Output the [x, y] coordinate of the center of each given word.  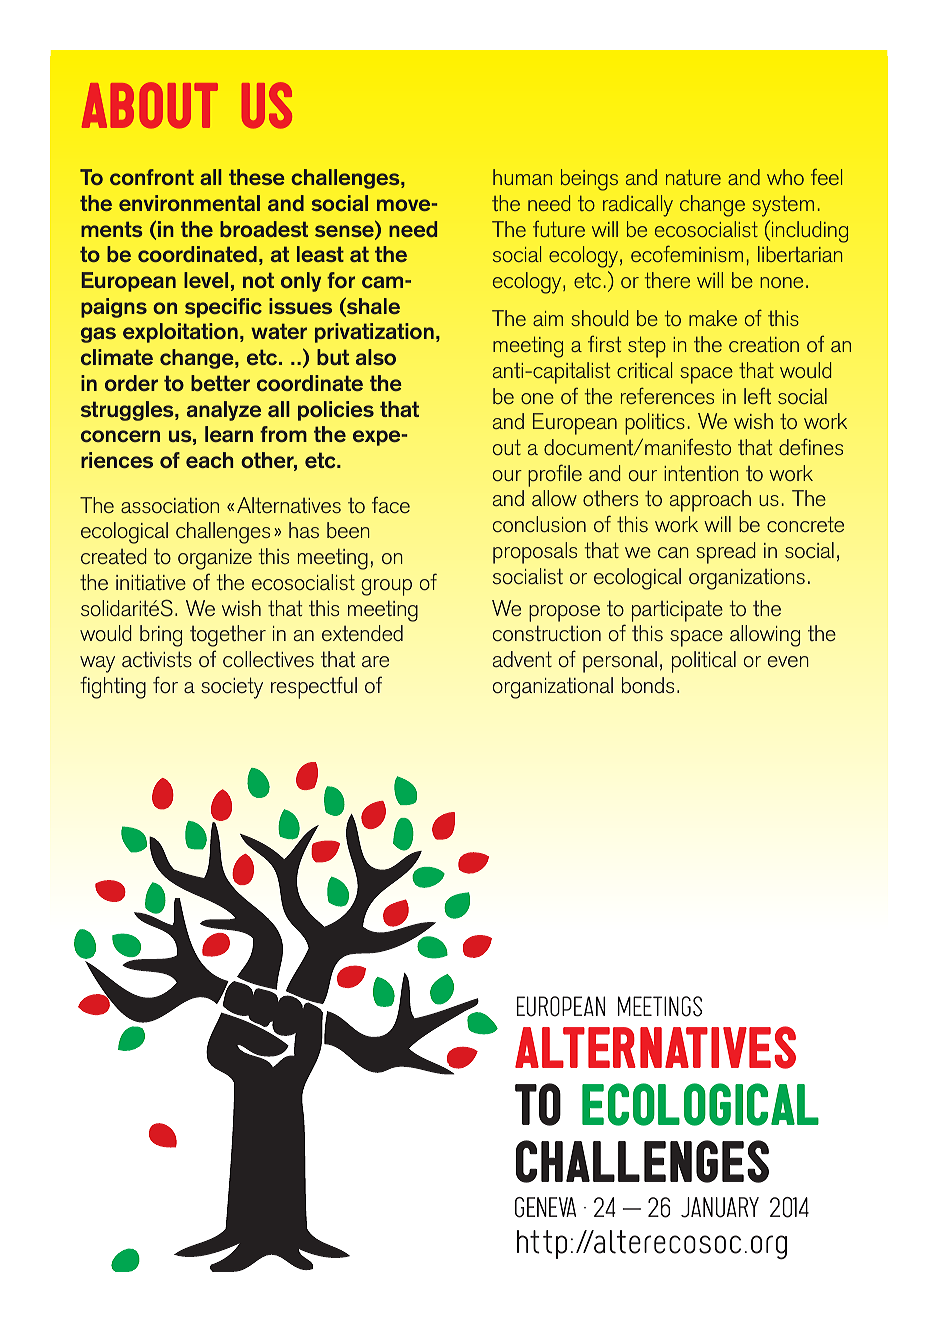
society [232, 688]
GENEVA [545, 1207]
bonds [648, 685]
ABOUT [150, 105]
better [220, 383]
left [757, 395]
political [704, 662]
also [376, 357]
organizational [553, 688]
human [522, 177]
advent [522, 659]
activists [157, 659]
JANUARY [720, 1207]
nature [693, 177]
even [788, 661]
